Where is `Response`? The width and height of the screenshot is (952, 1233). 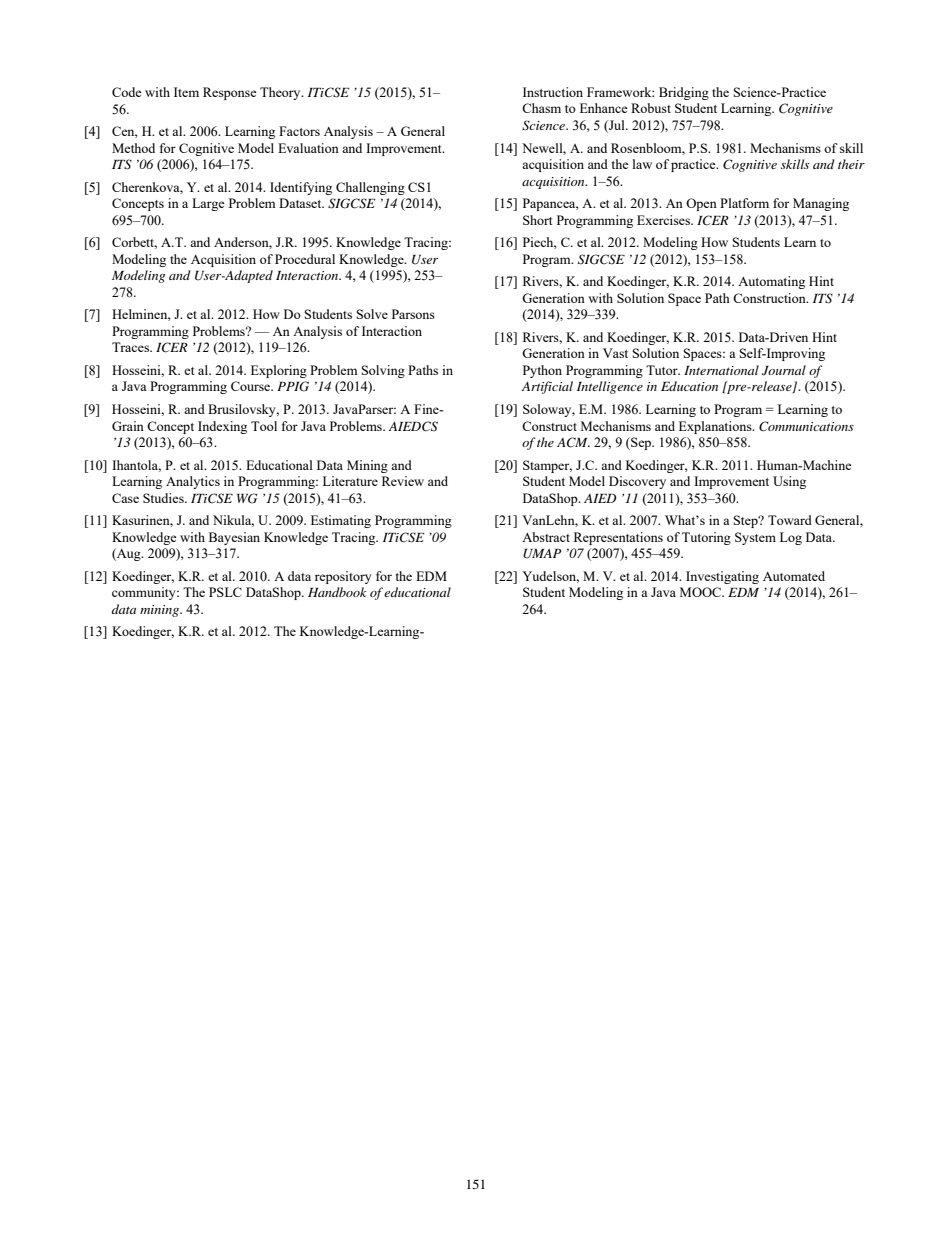 Response is located at coordinates (230, 93).
